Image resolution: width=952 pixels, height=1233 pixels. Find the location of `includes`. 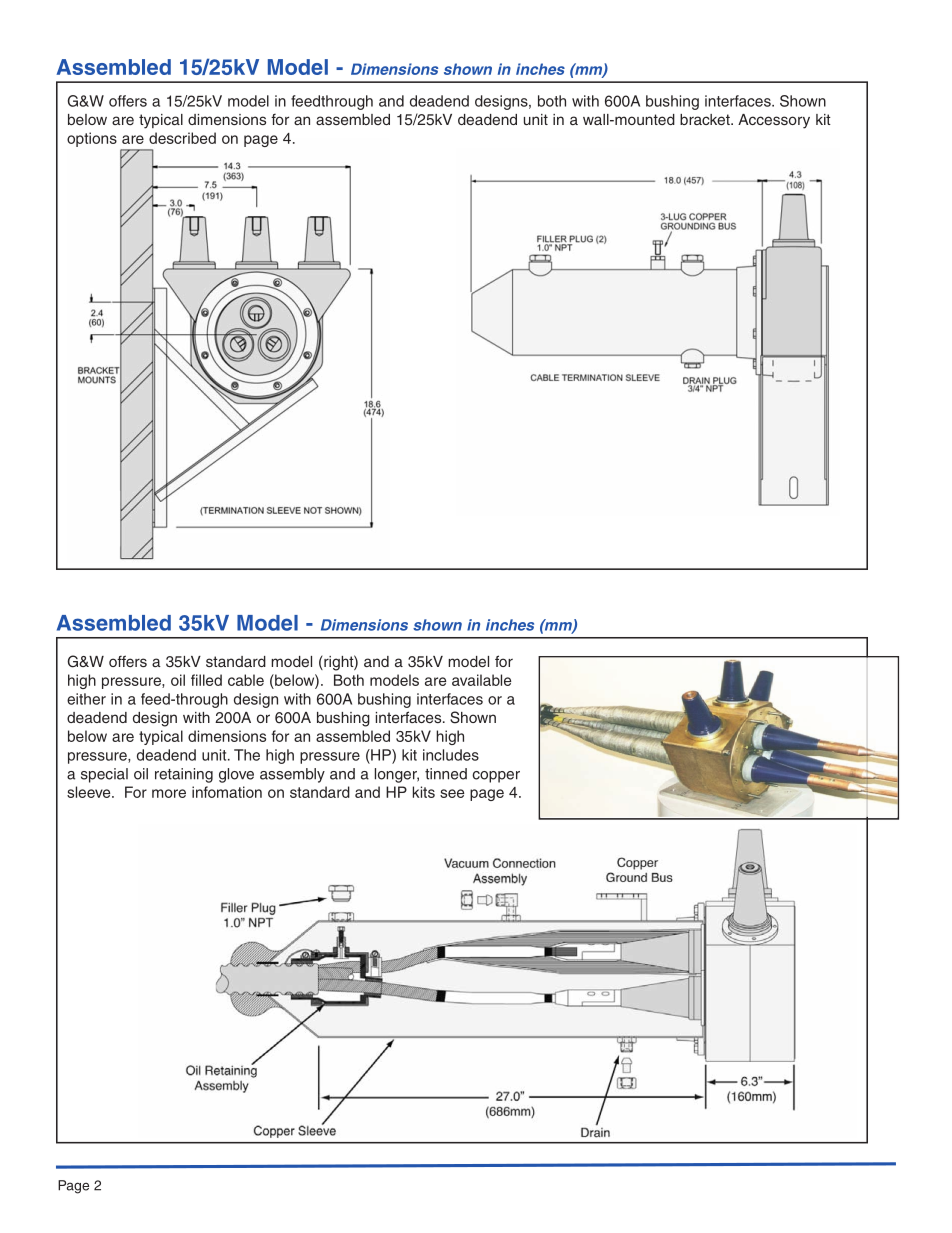

includes is located at coordinates (451, 755).
